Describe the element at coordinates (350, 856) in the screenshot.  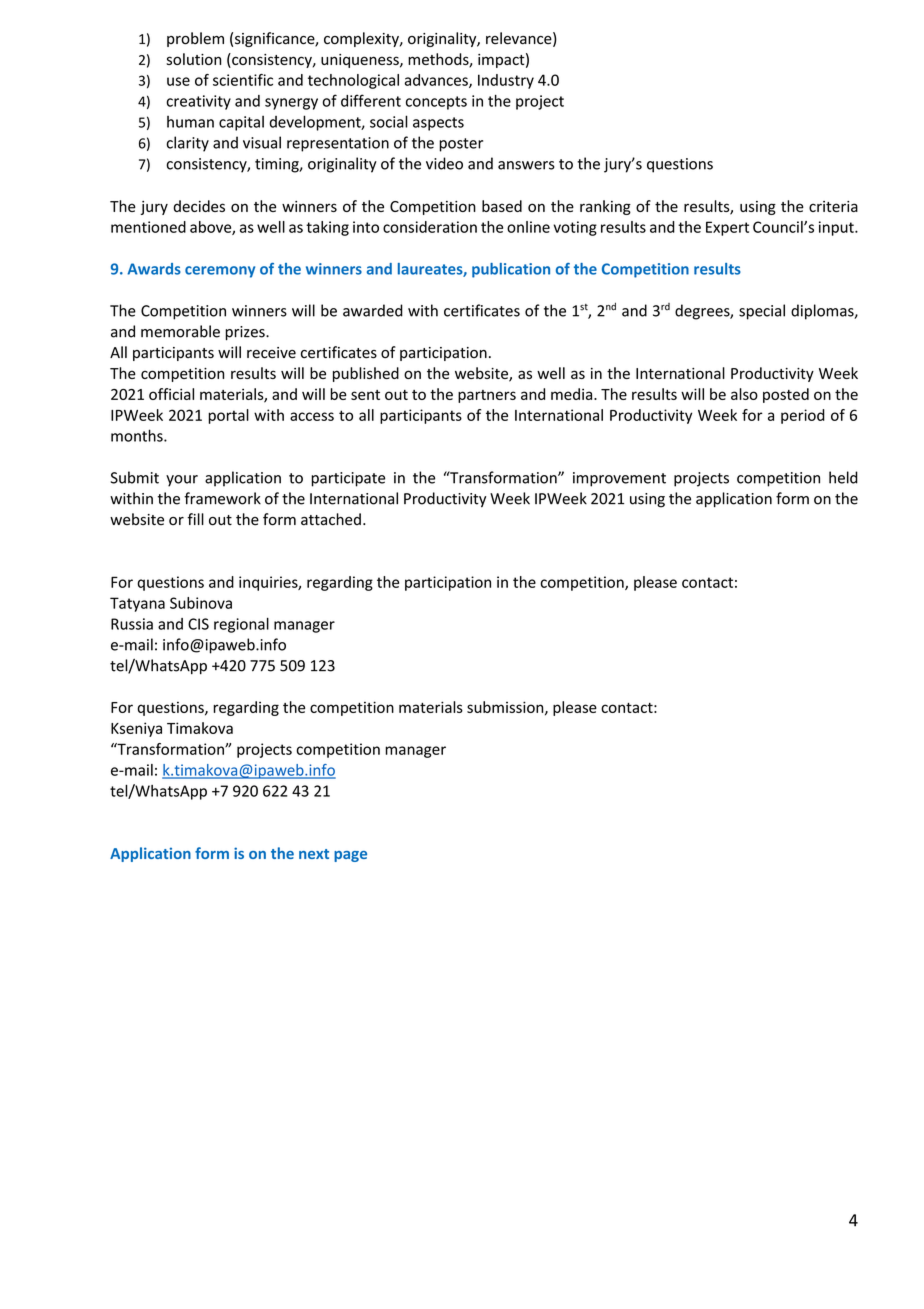
I see `page` at that location.
